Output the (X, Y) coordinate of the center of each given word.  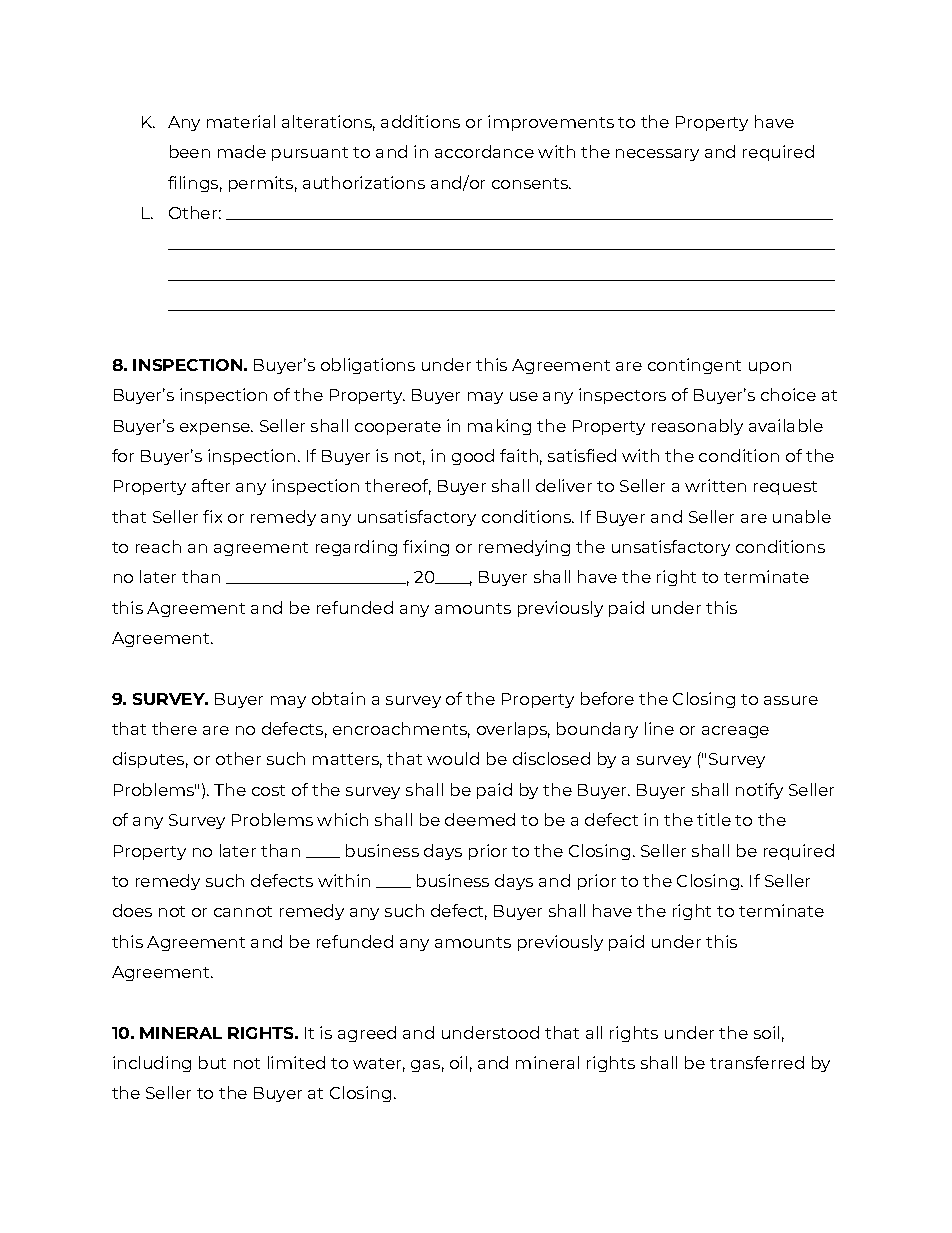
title (714, 819)
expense (216, 429)
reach (158, 546)
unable (802, 516)
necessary (657, 155)
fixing (426, 548)
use (524, 396)
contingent (694, 366)
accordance (484, 151)
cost (268, 790)
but (212, 1062)
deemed (480, 819)
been (190, 151)
